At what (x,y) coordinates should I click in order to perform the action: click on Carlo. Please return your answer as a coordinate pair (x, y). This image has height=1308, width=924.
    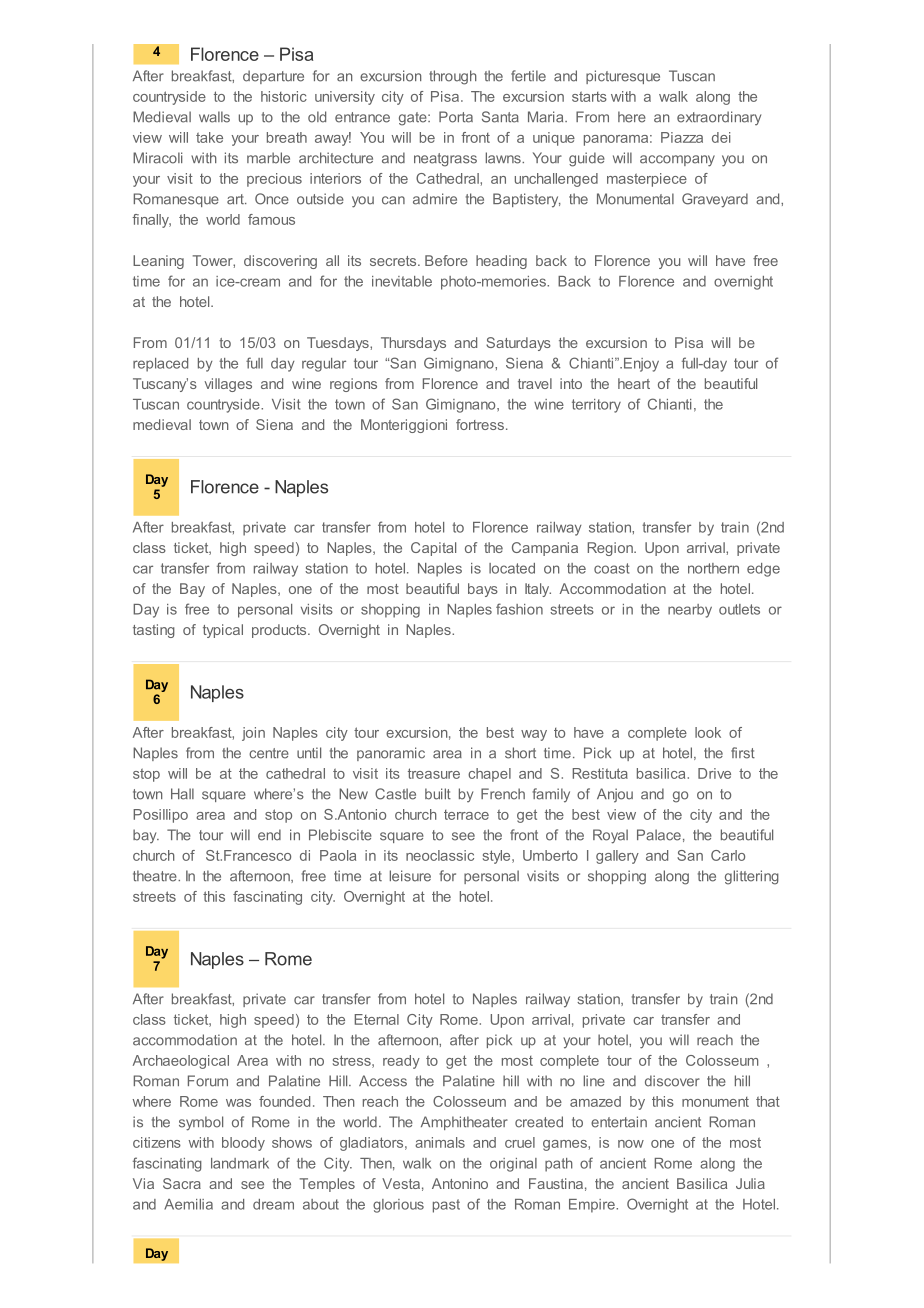
    Looking at the image, I should click on (728, 855).
